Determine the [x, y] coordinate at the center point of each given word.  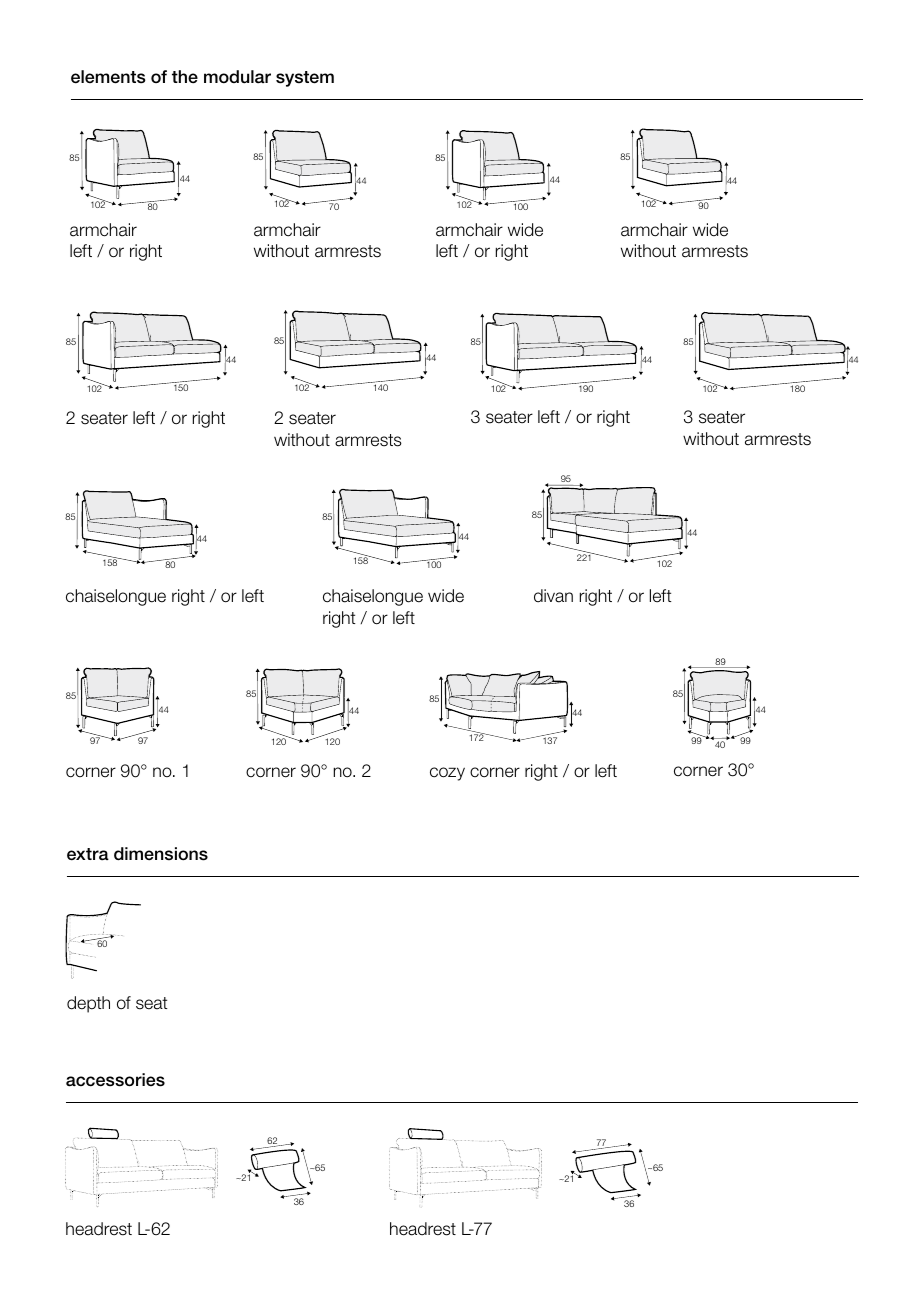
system [305, 79]
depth [88, 1004]
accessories [115, 1080]
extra [88, 854]
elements [108, 77]
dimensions [161, 854]
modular [237, 77]
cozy [447, 774]
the [185, 77]
